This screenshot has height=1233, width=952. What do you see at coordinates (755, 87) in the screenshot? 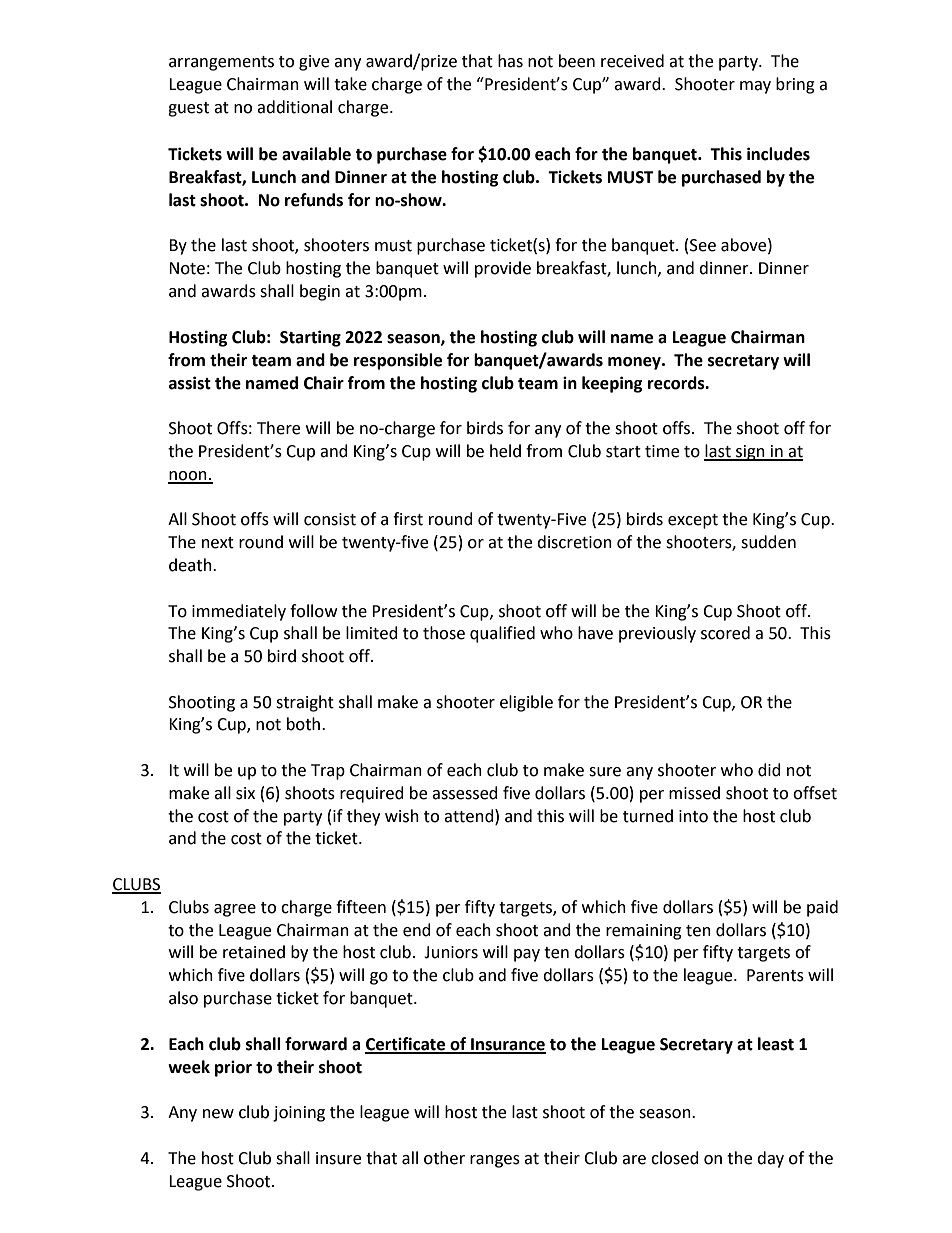
I see `may` at bounding box center [755, 87].
